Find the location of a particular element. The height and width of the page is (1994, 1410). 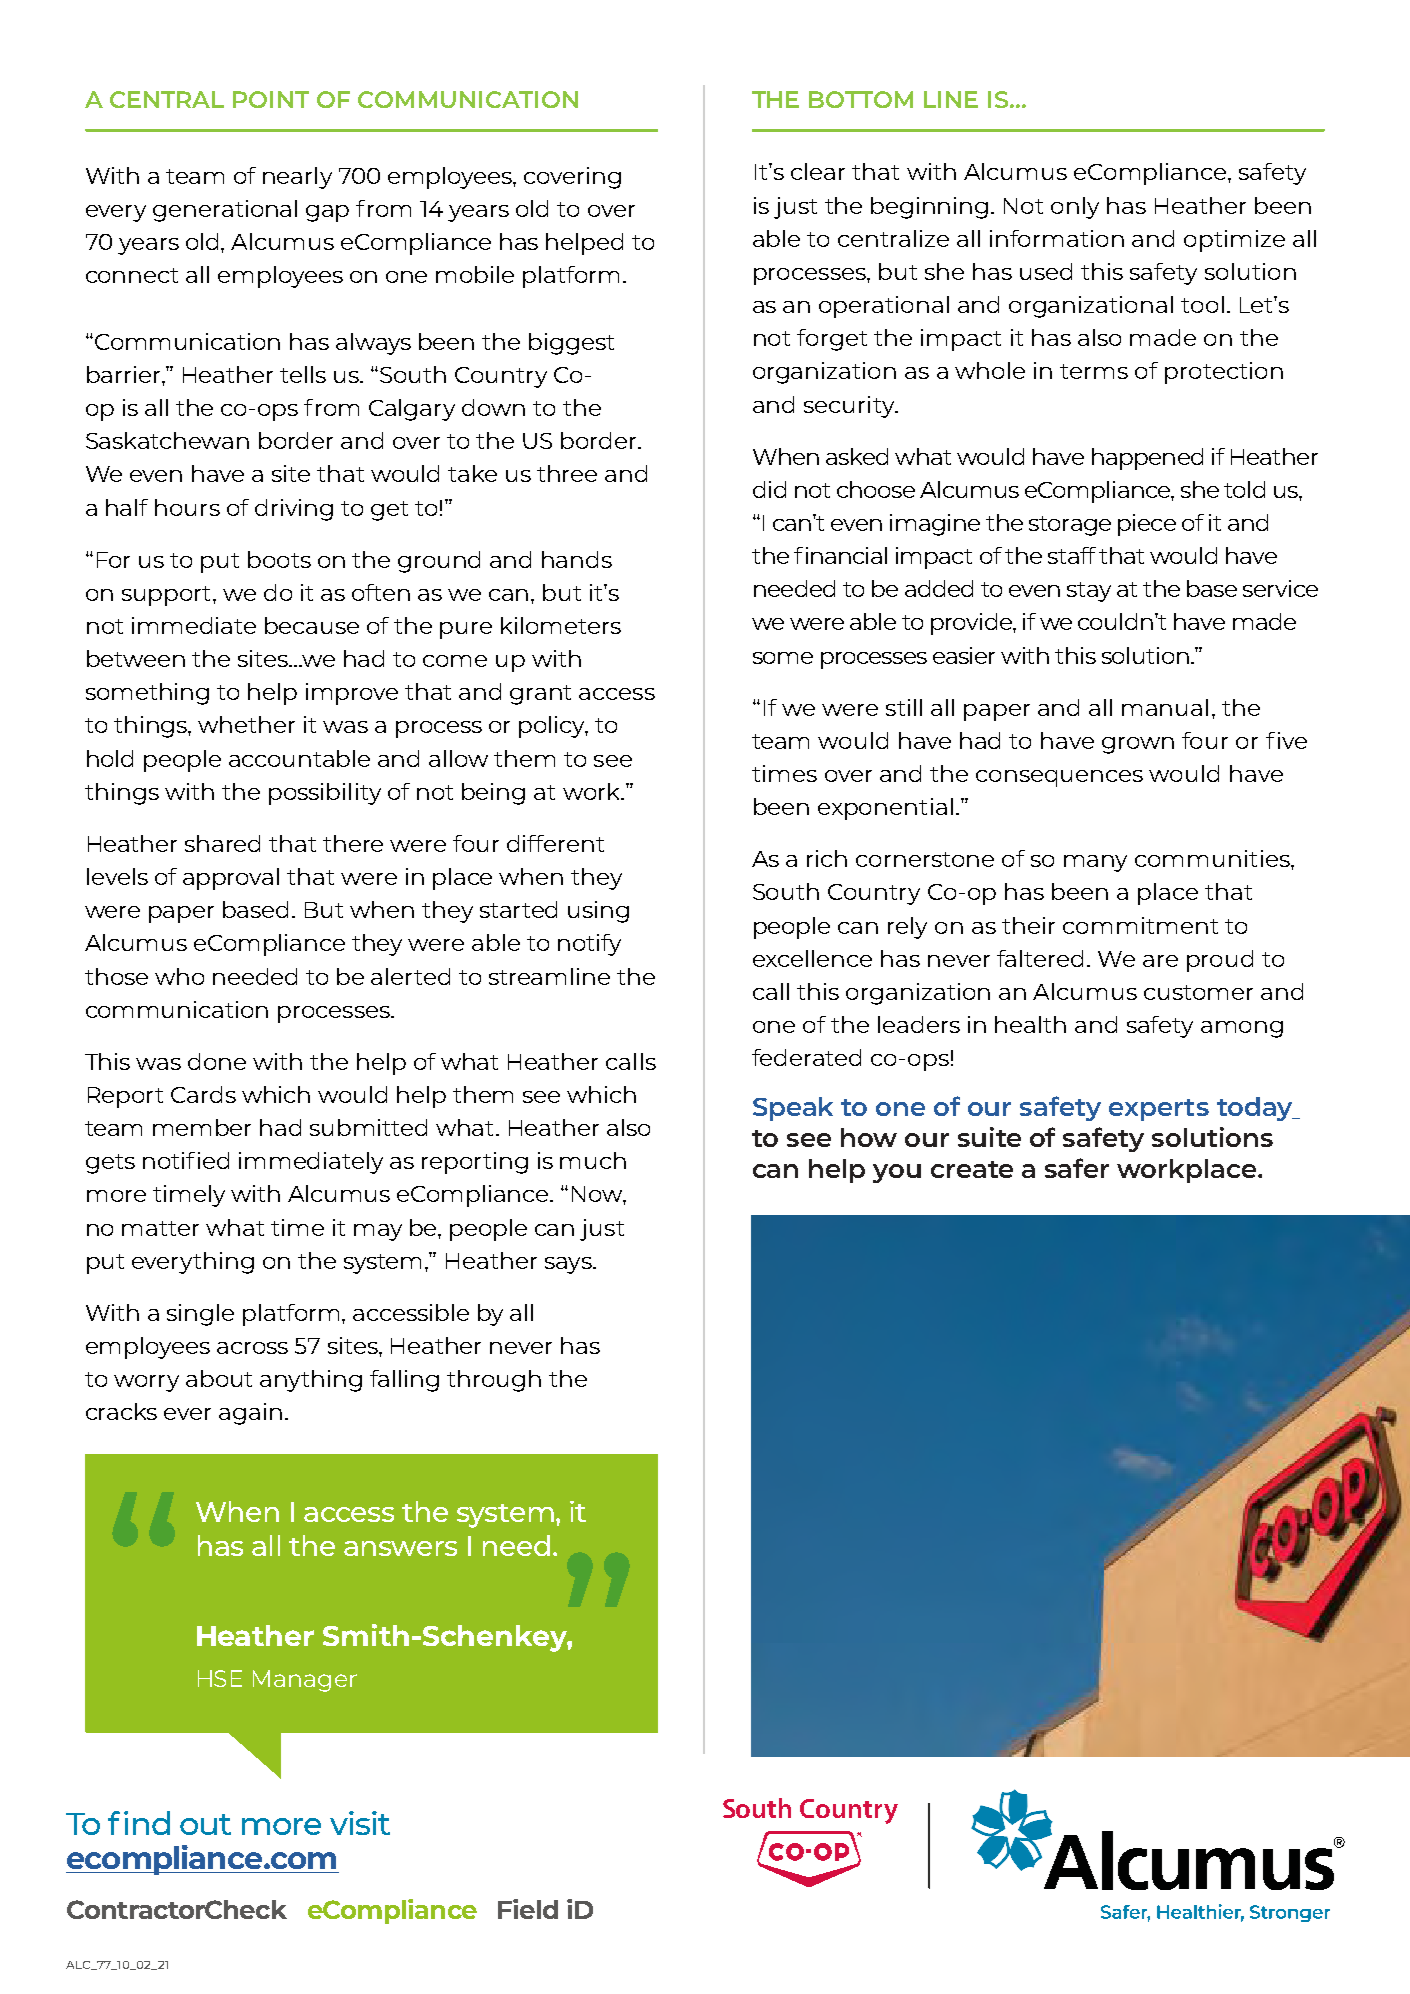

policy is located at coordinates (553, 727).
